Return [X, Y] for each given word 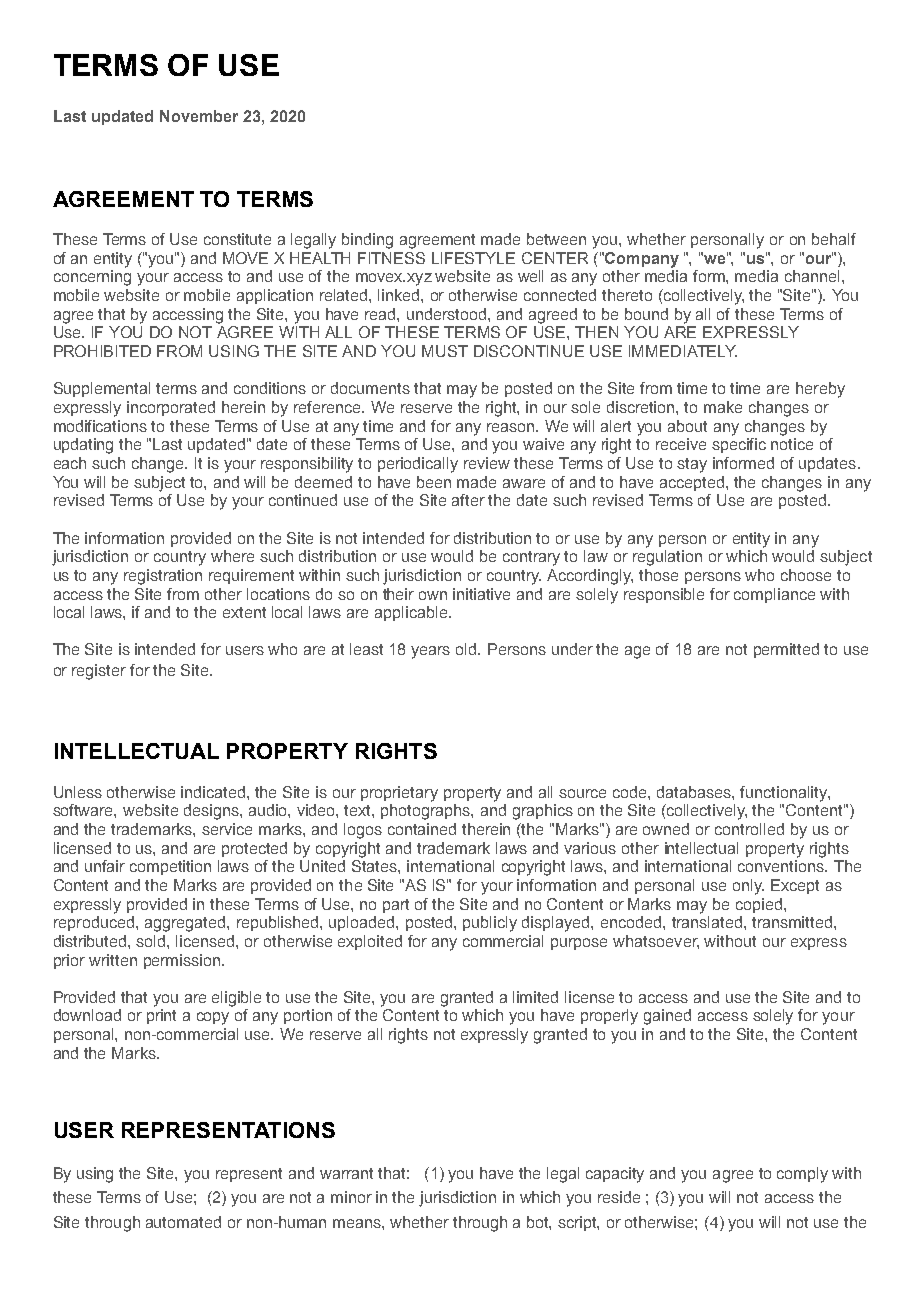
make [723, 407]
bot [539, 1223]
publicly [490, 924]
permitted [786, 650]
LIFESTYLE [473, 258]
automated [183, 1222]
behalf [834, 239]
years [430, 652]
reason [512, 427]
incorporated [171, 408]
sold [152, 941]
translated [708, 922]
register [99, 672]
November [199, 116]
